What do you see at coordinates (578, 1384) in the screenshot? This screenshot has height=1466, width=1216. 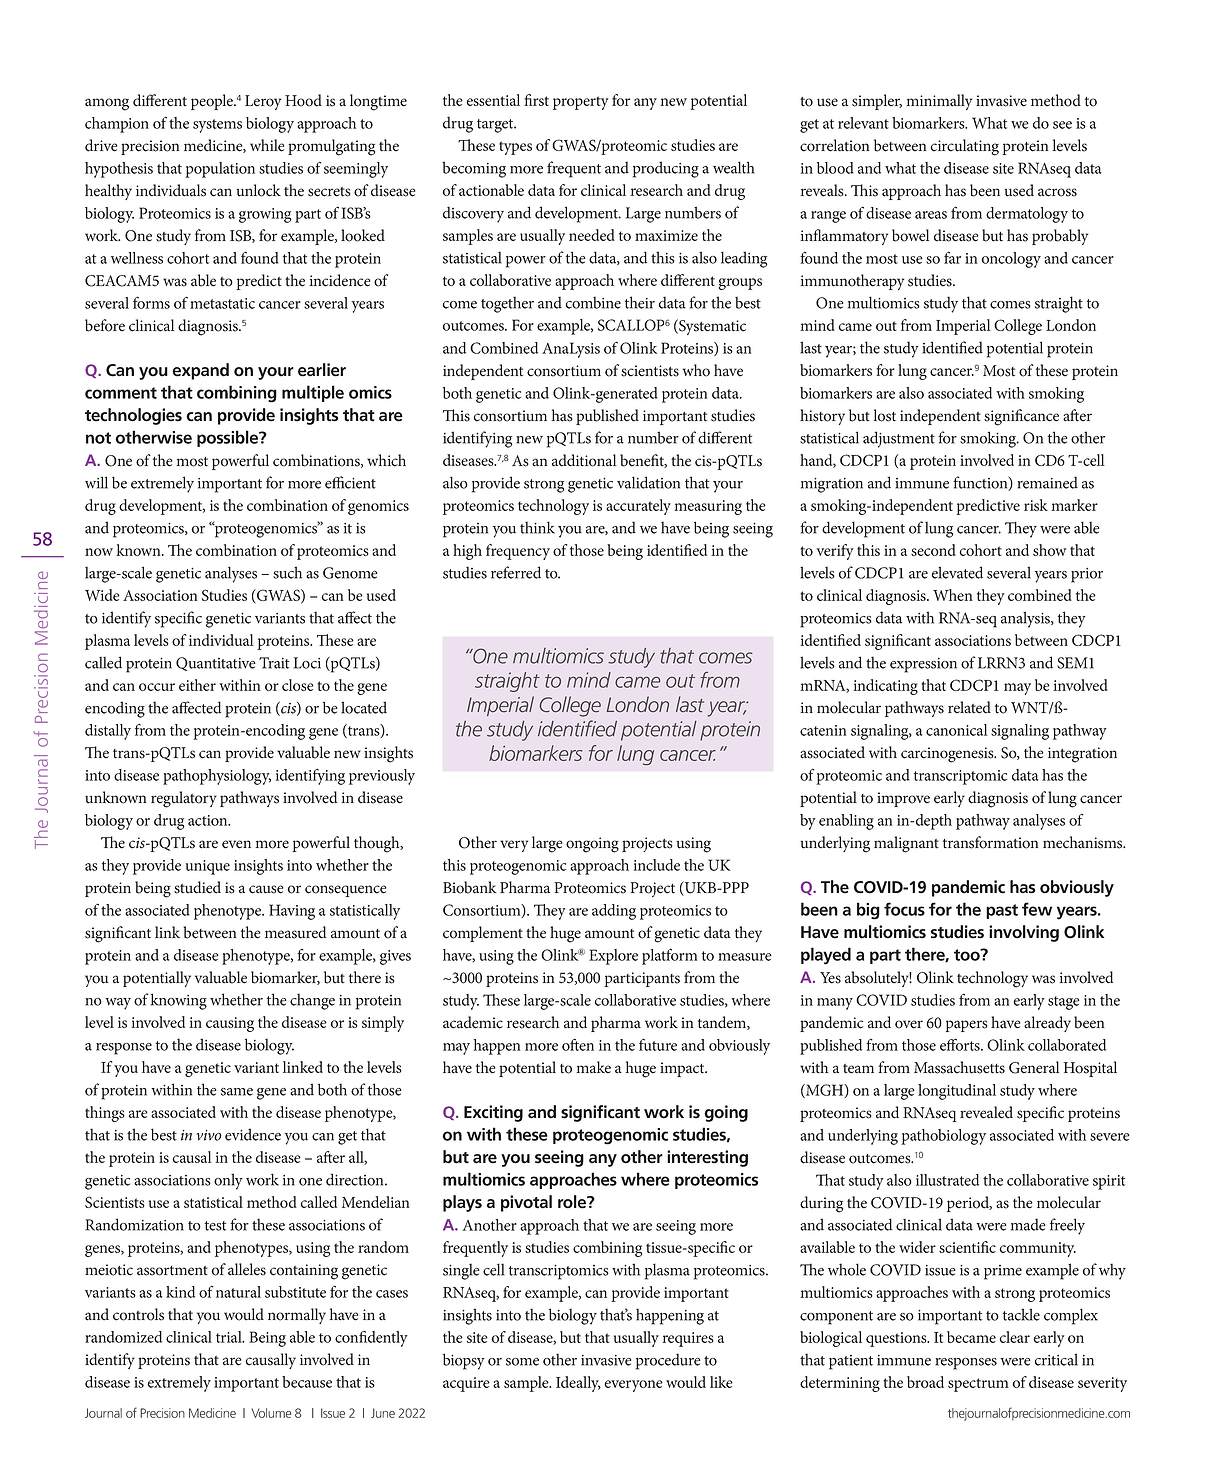 I see `Ideally` at bounding box center [578, 1384].
